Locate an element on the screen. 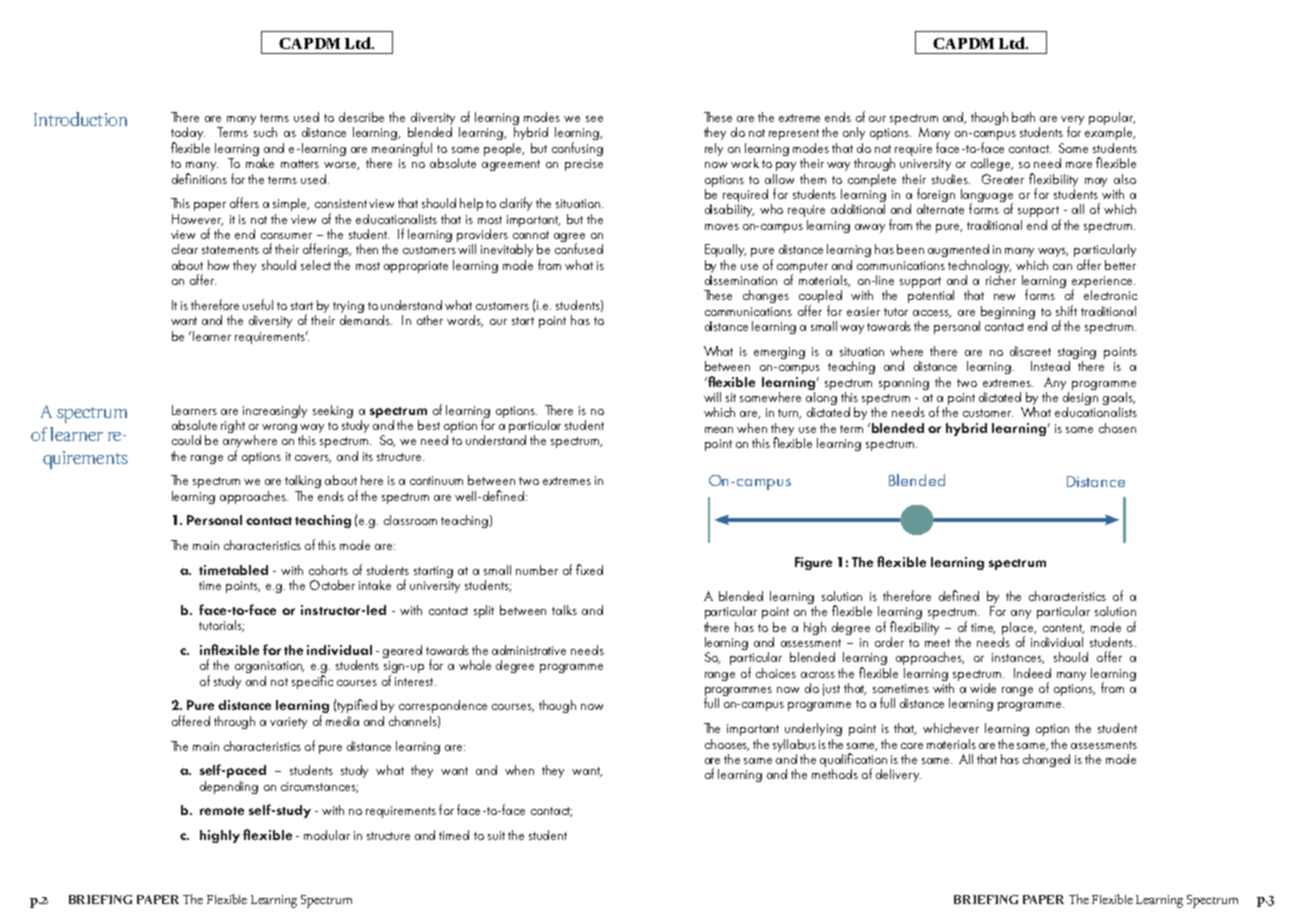 The image size is (1308, 924). Figure is located at coordinates (813, 563).
